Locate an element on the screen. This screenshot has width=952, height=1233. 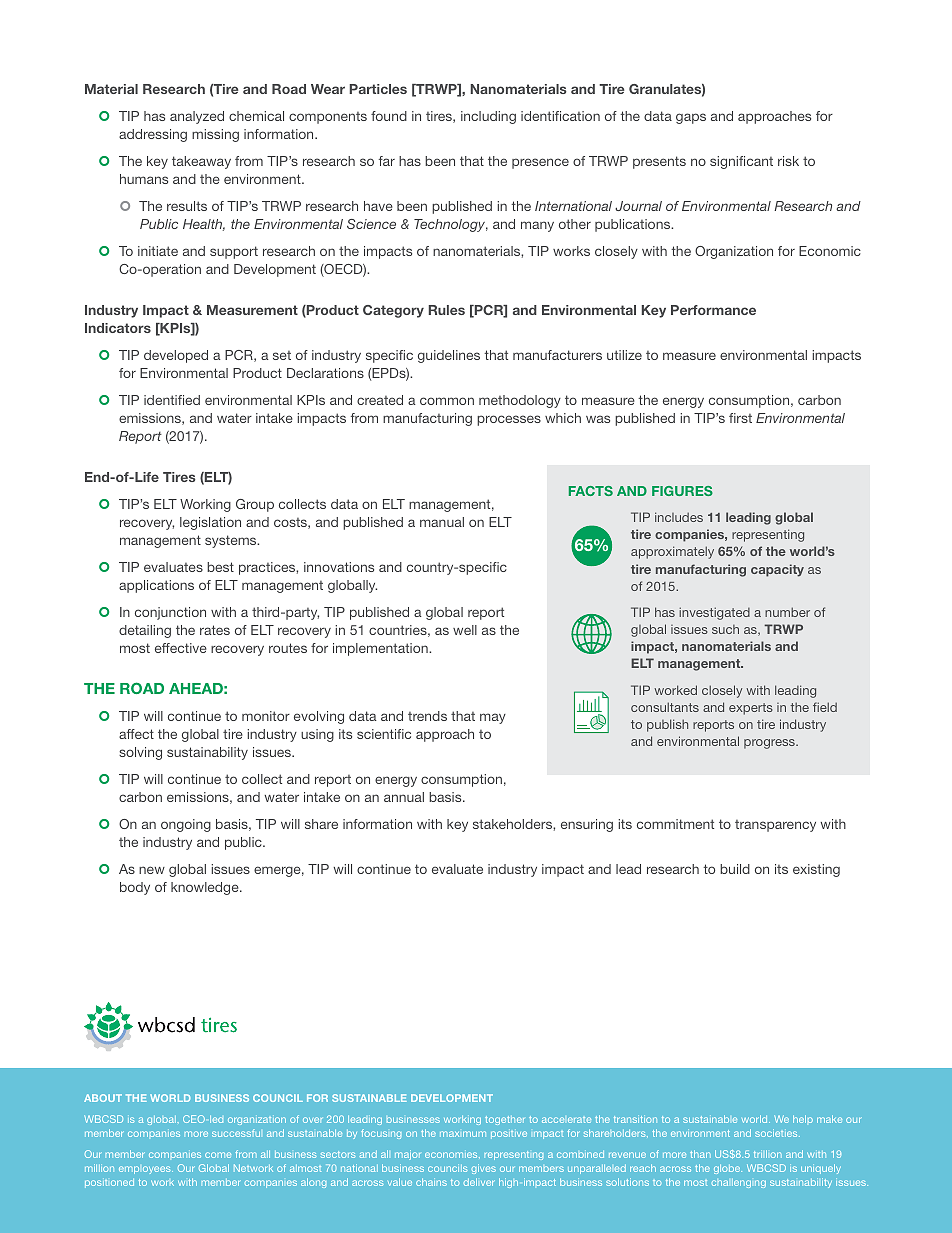
analyzed is located at coordinates (197, 117).
